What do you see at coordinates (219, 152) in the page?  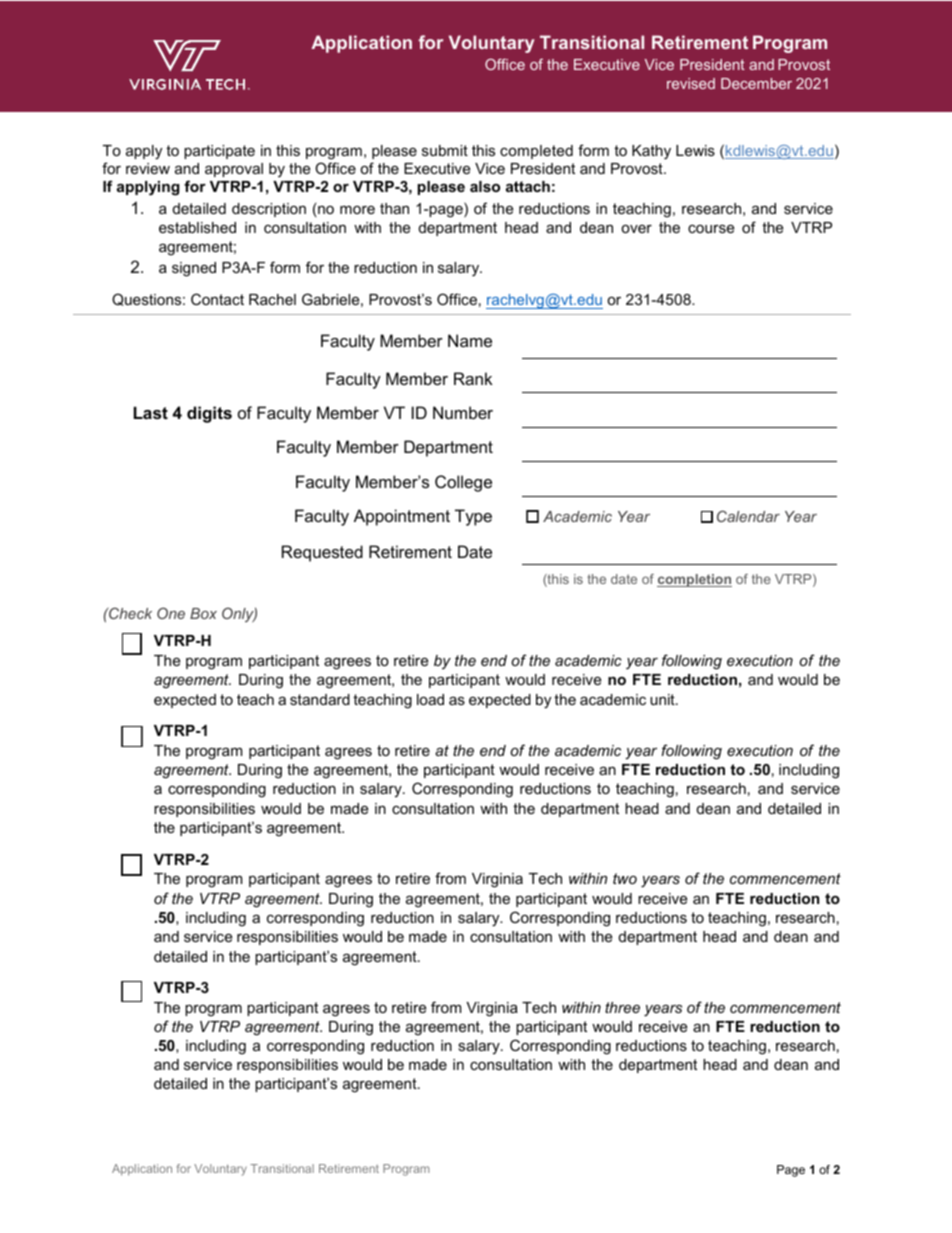 I see `participate` at bounding box center [219, 152].
